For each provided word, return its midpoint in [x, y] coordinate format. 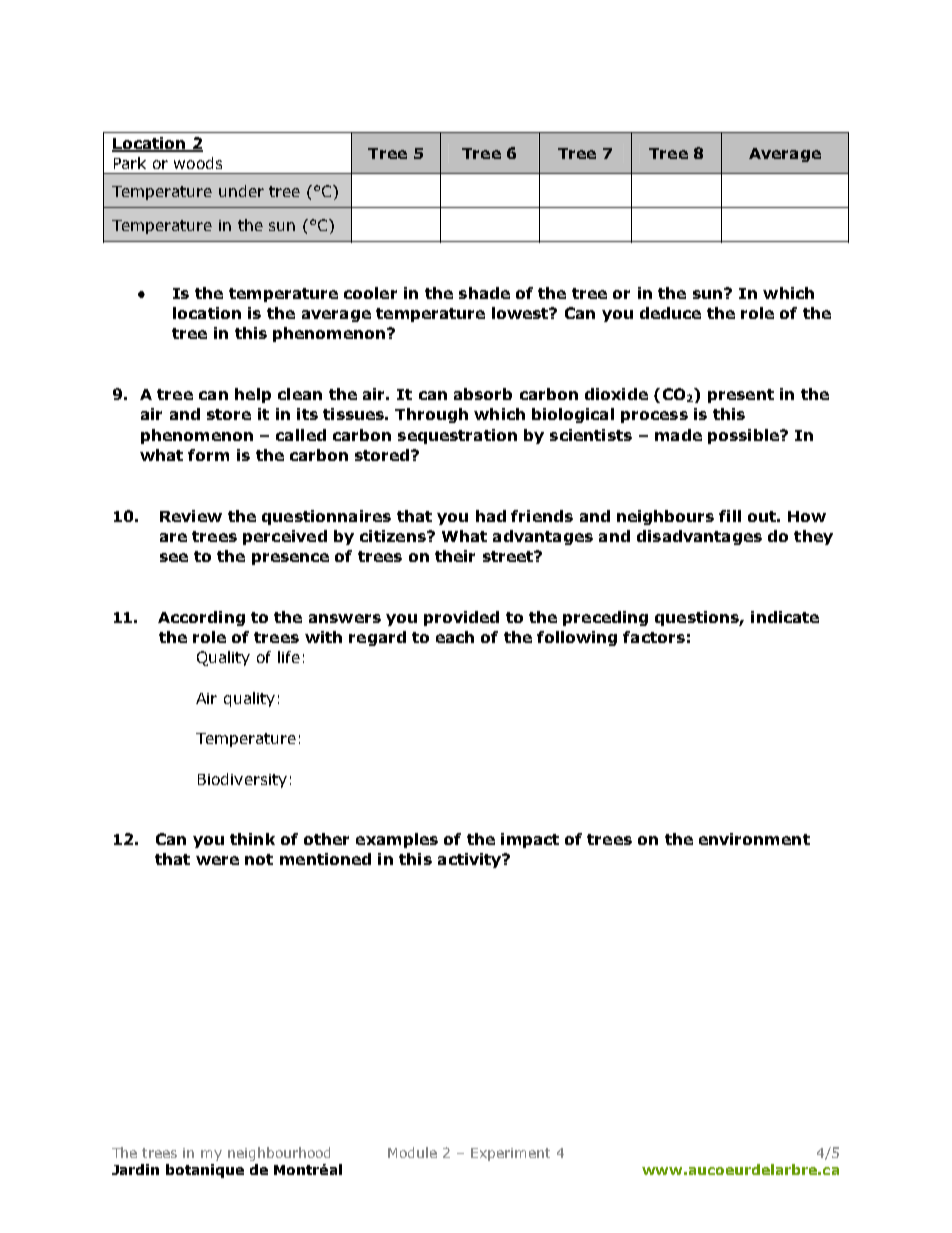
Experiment [510, 1154]
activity [471, 860]
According [201, 618]
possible [744, 436]
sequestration [457, 436]
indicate [785, 617]
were [217, 860]
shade [484, 293]
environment [754, 839]
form [208, 455]
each [455, 637]
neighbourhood [279, 1154]
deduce [670, 313]
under [241, 191]
